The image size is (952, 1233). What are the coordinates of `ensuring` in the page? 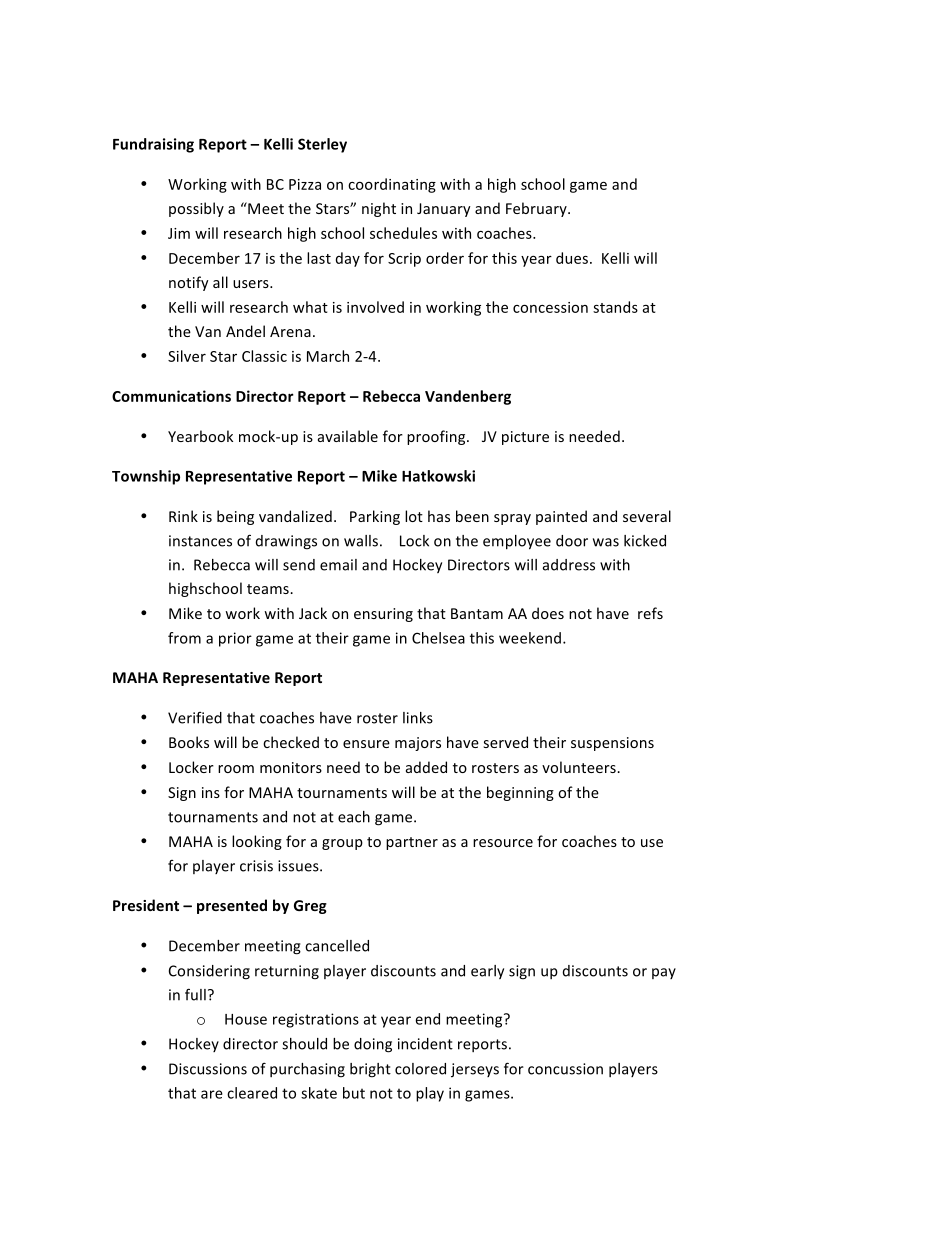 It's located at (383, 615).
